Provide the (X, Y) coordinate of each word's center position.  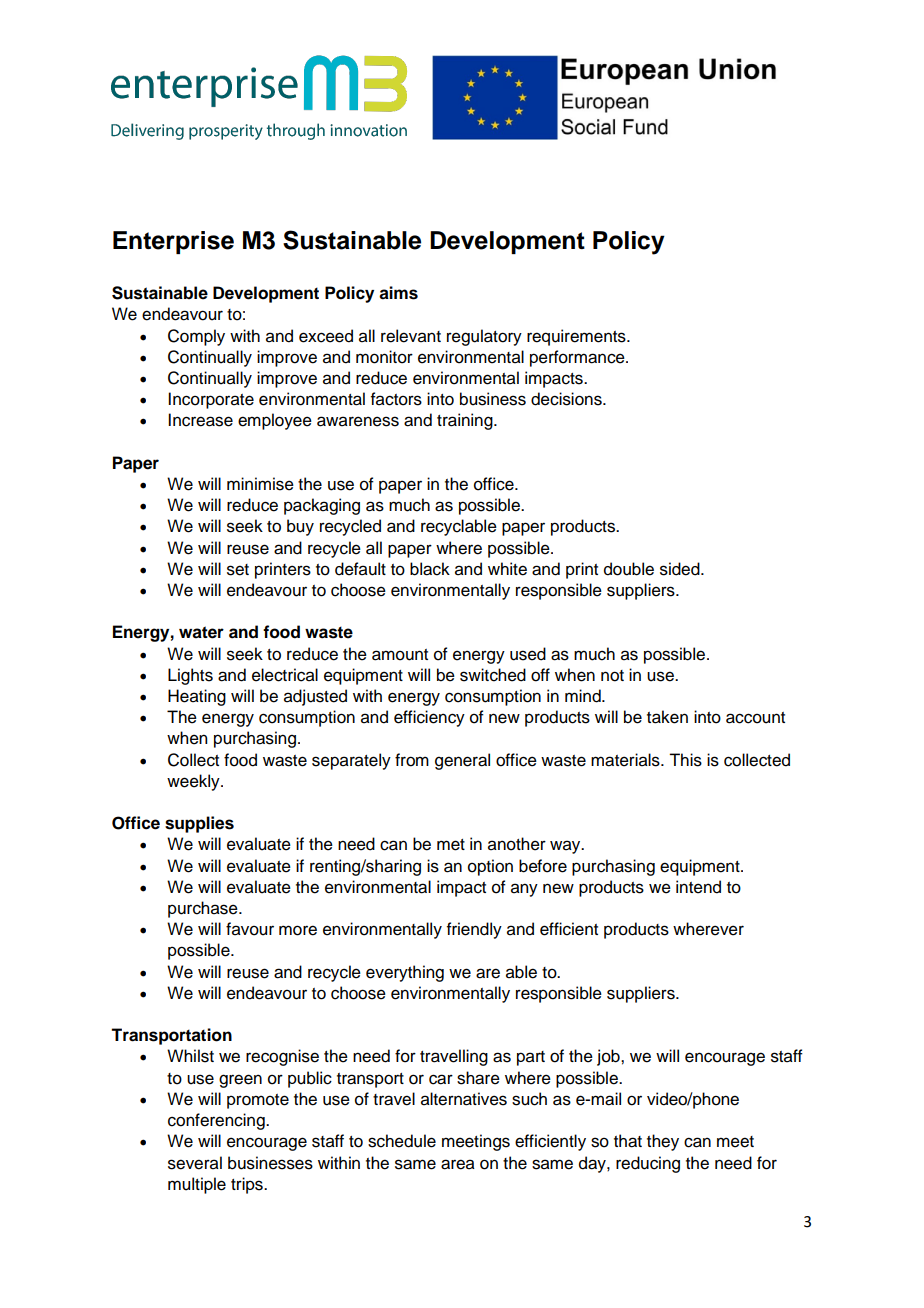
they (663, 1142)
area (458, 1164)
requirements (577, 337)
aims (398, 293)
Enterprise (173, 242)
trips (248, 1185)
